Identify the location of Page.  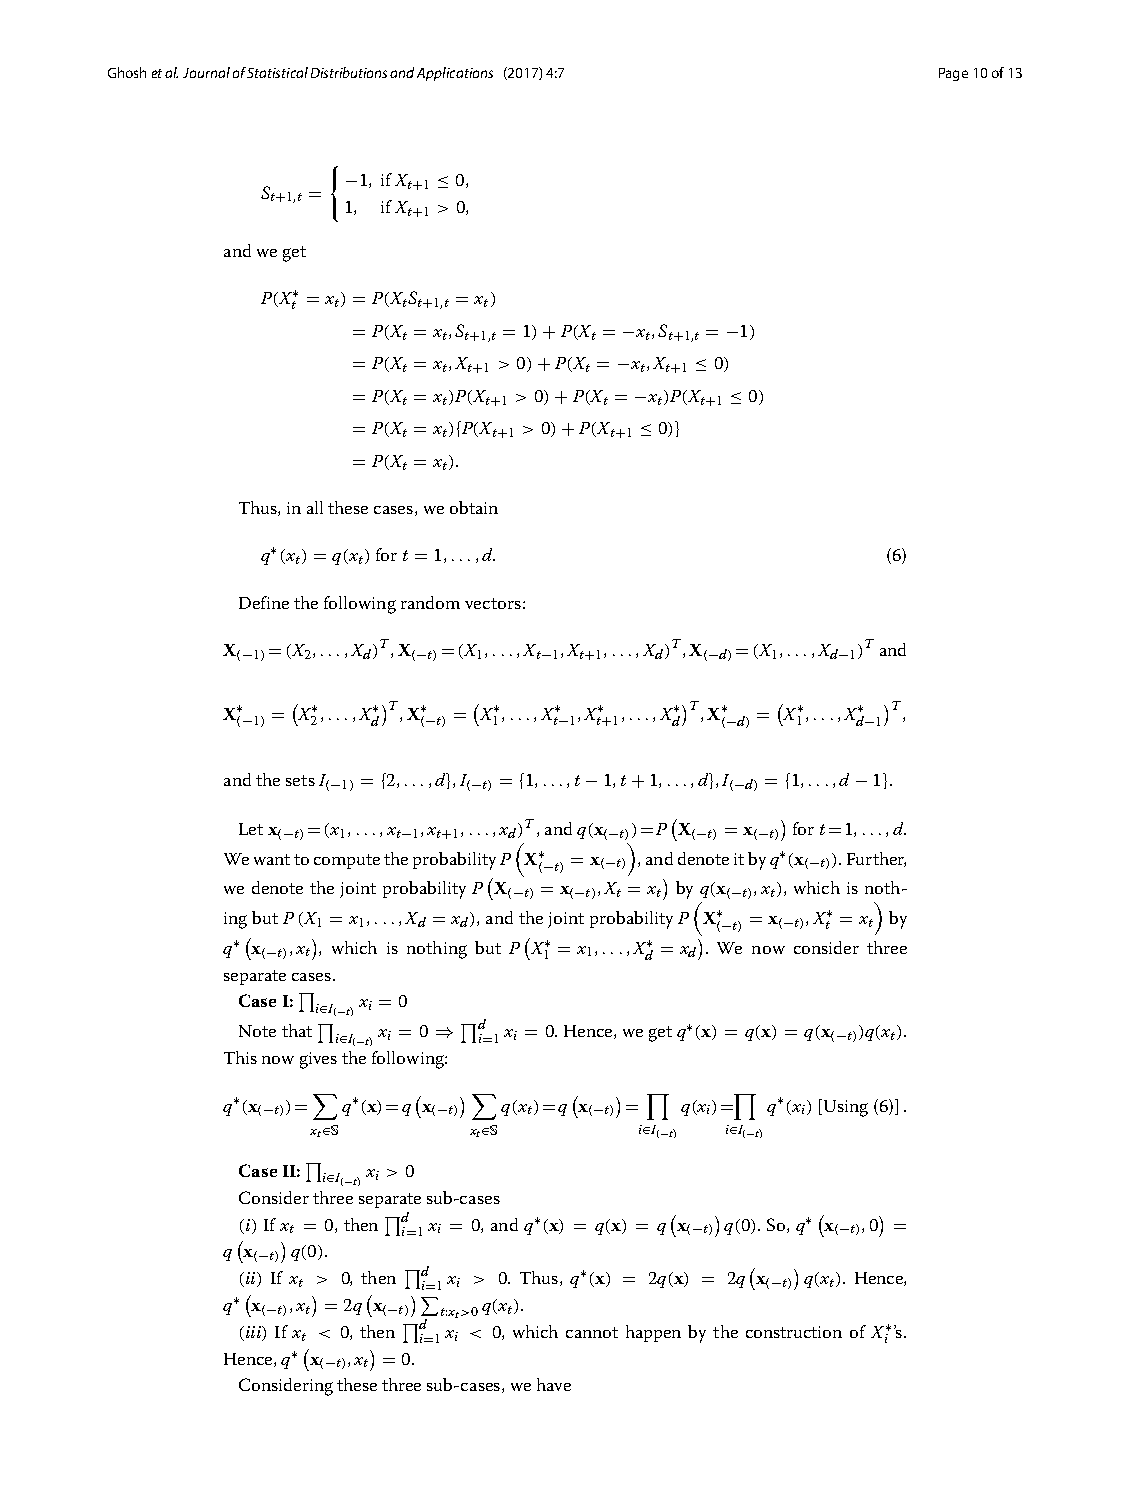
(953, 74).
